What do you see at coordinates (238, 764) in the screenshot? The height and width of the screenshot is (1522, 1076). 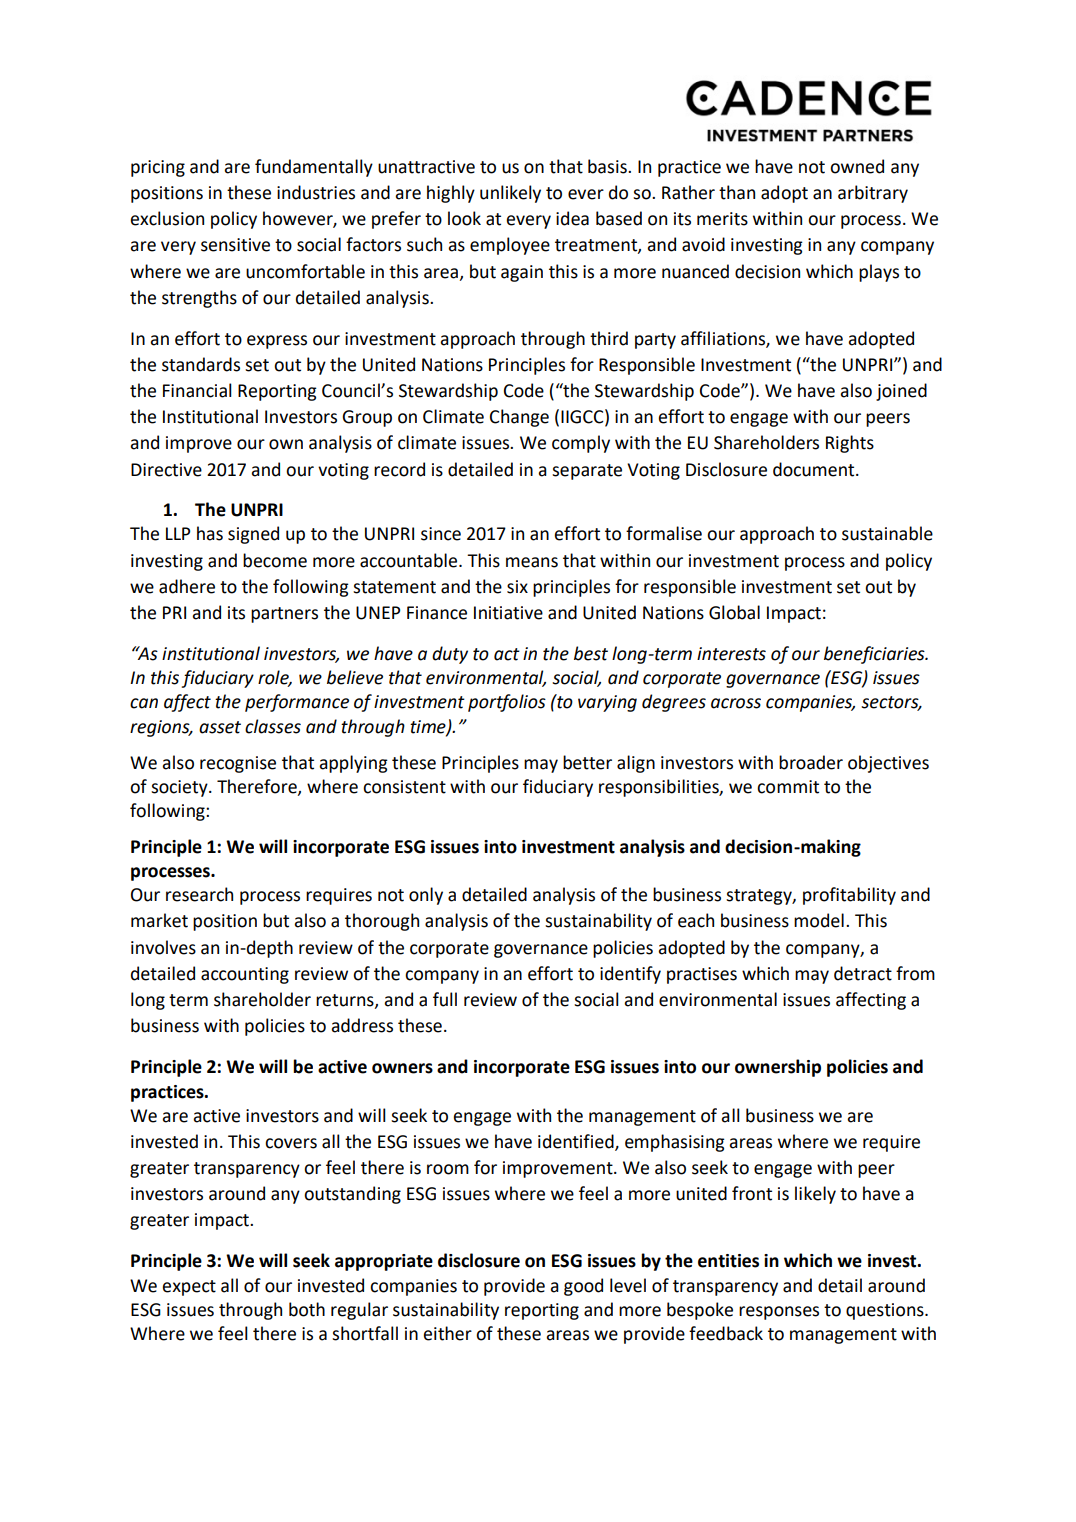 I see `recognise` at bounding box center [238, 764].
